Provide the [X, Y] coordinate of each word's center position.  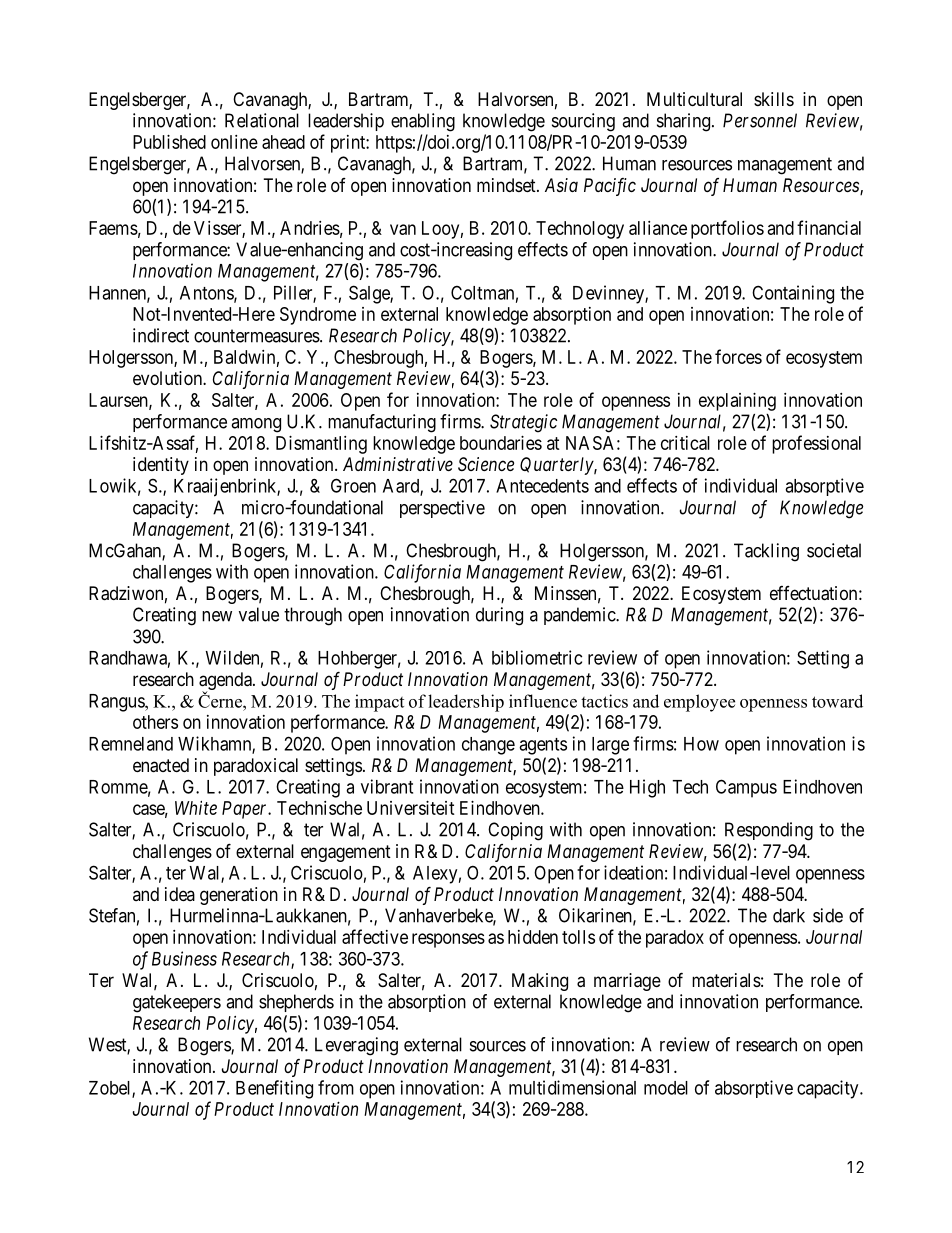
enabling [423, 122]
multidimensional [572, 1087]
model [666, 1088]
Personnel [760, 120]
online [234, 142]
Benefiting [274, 1089]
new [217, 616]
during [499, 616]
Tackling [766, 552]
